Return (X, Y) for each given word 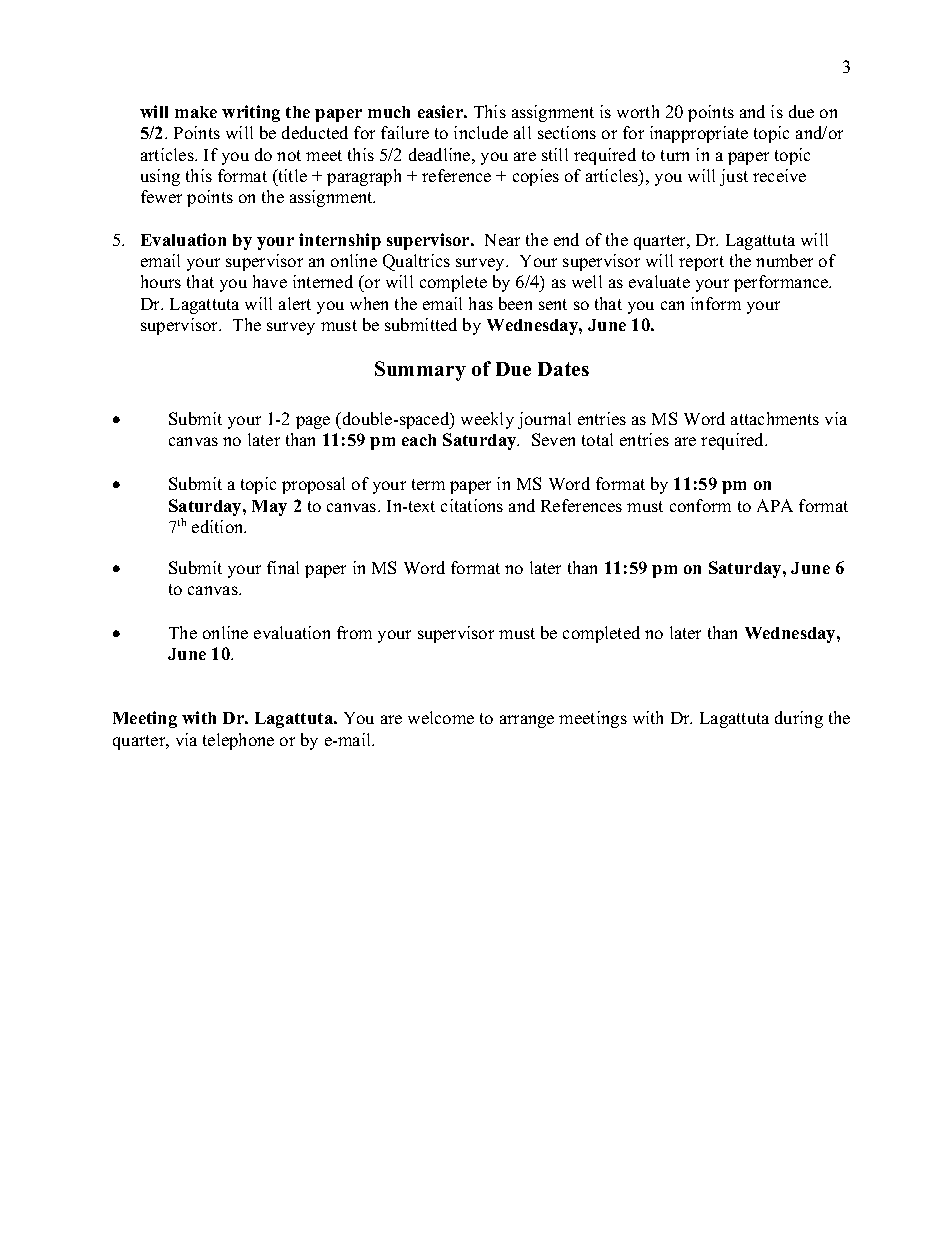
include (481, 132)
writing (251, 113)
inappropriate (699, 134)
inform (716, 303)
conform (700, 505)
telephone (238, 741)
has (481, 303)
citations (472, 505)
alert (295, 303)
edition (219, 526)
